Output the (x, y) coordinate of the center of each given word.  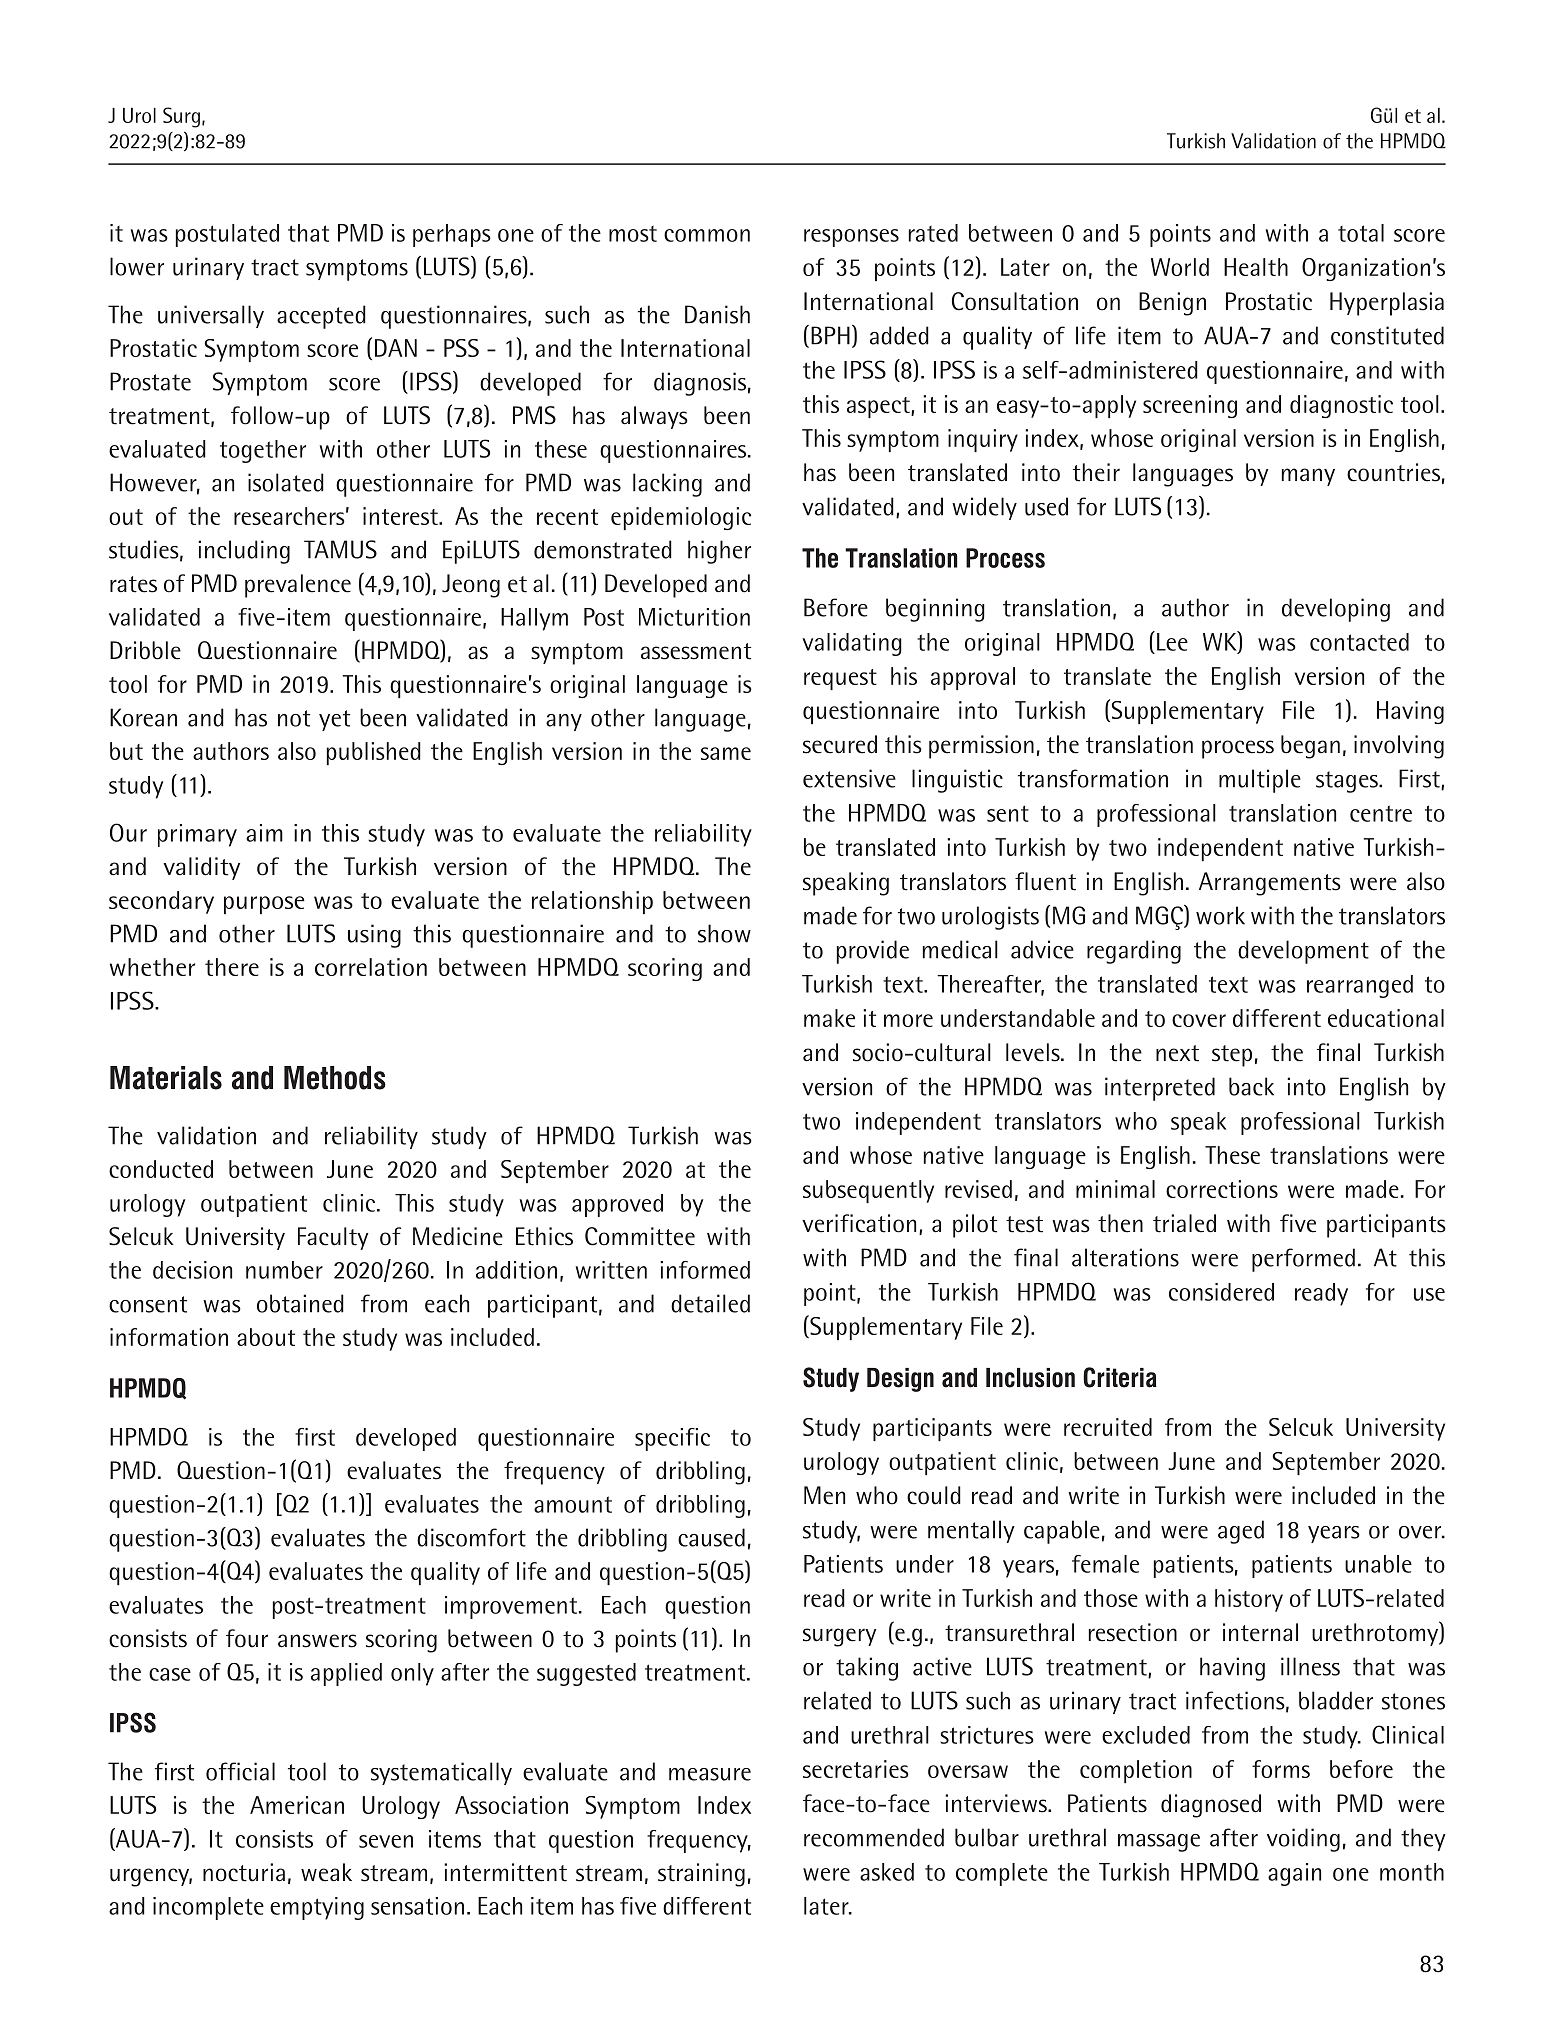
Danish (717, 314)
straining (701, 1875)
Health (1256, 267)
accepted (321, 317)
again (1294, 1874)
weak (326, 1872)
